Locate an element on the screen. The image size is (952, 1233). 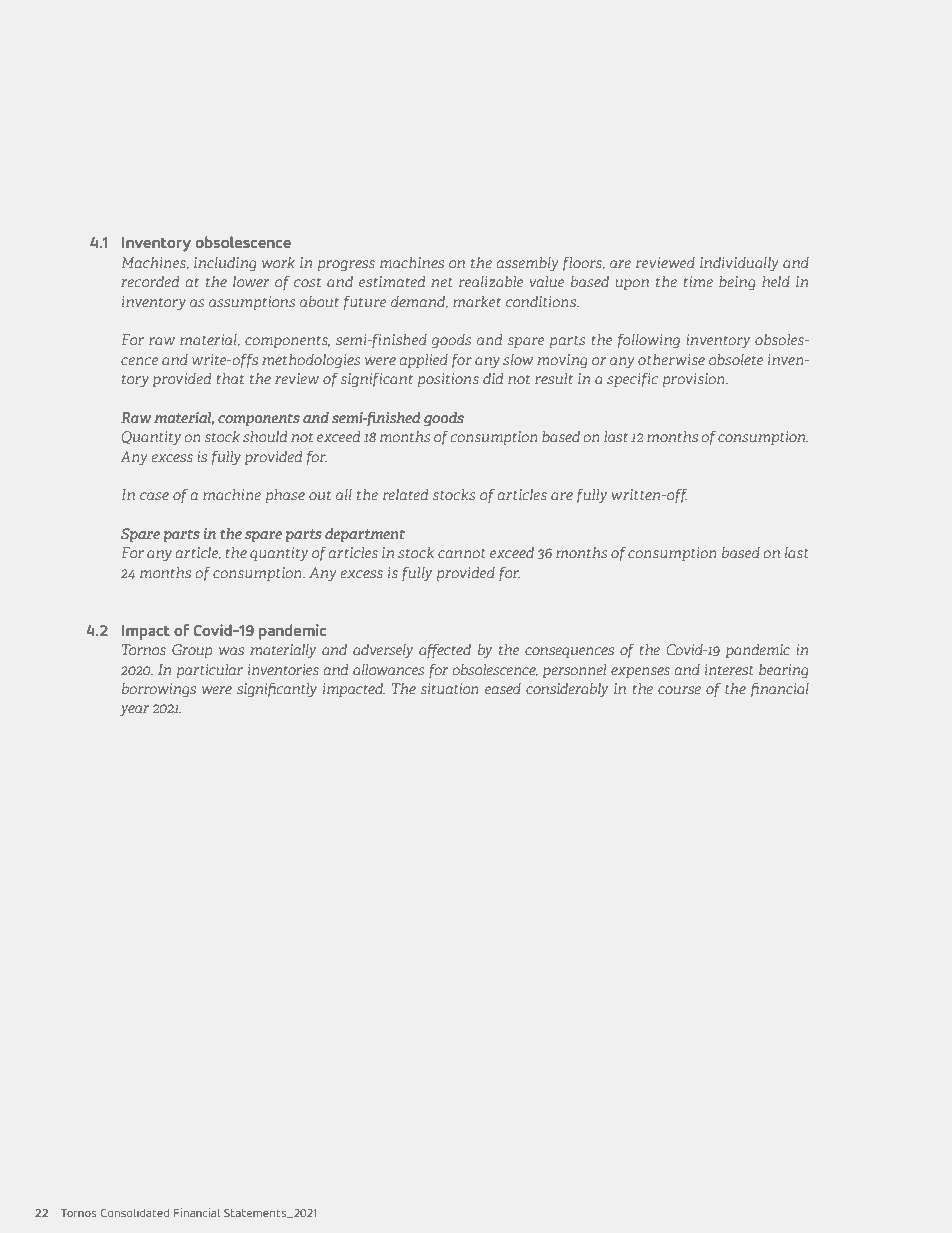
year is located at coordinates (134, 711).
